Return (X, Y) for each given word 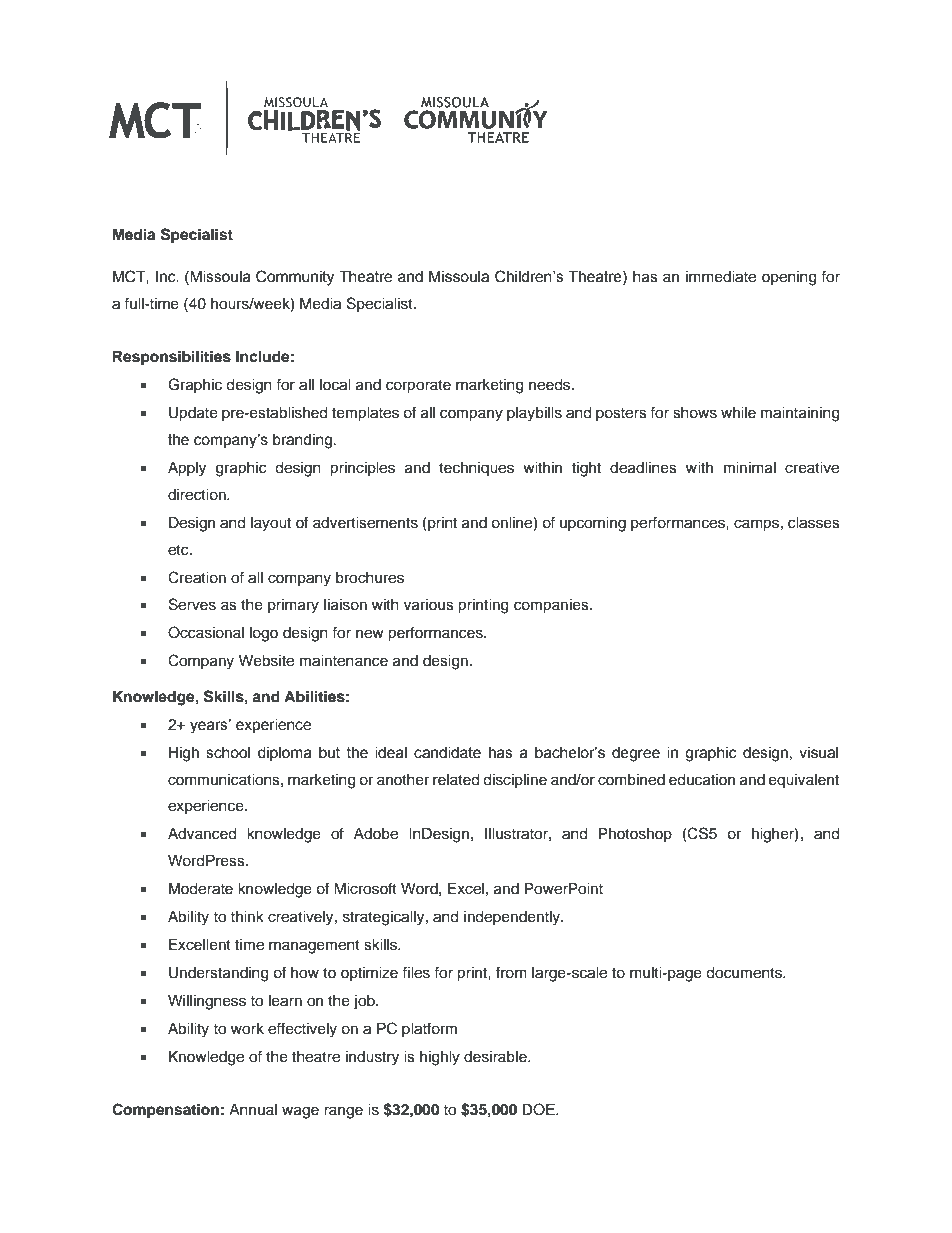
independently (513, 918)
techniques (476, 469)
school (228, 753)
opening (789, 278)
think (247, 916)
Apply (187, 469)
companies (552, 606)
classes (814, 523)
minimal (750, 468)
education (702, 780)
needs (551, 385)
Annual (253, 1109)
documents (745, 973)
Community (295, 278)
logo (264, 634)
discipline (515, 781)
